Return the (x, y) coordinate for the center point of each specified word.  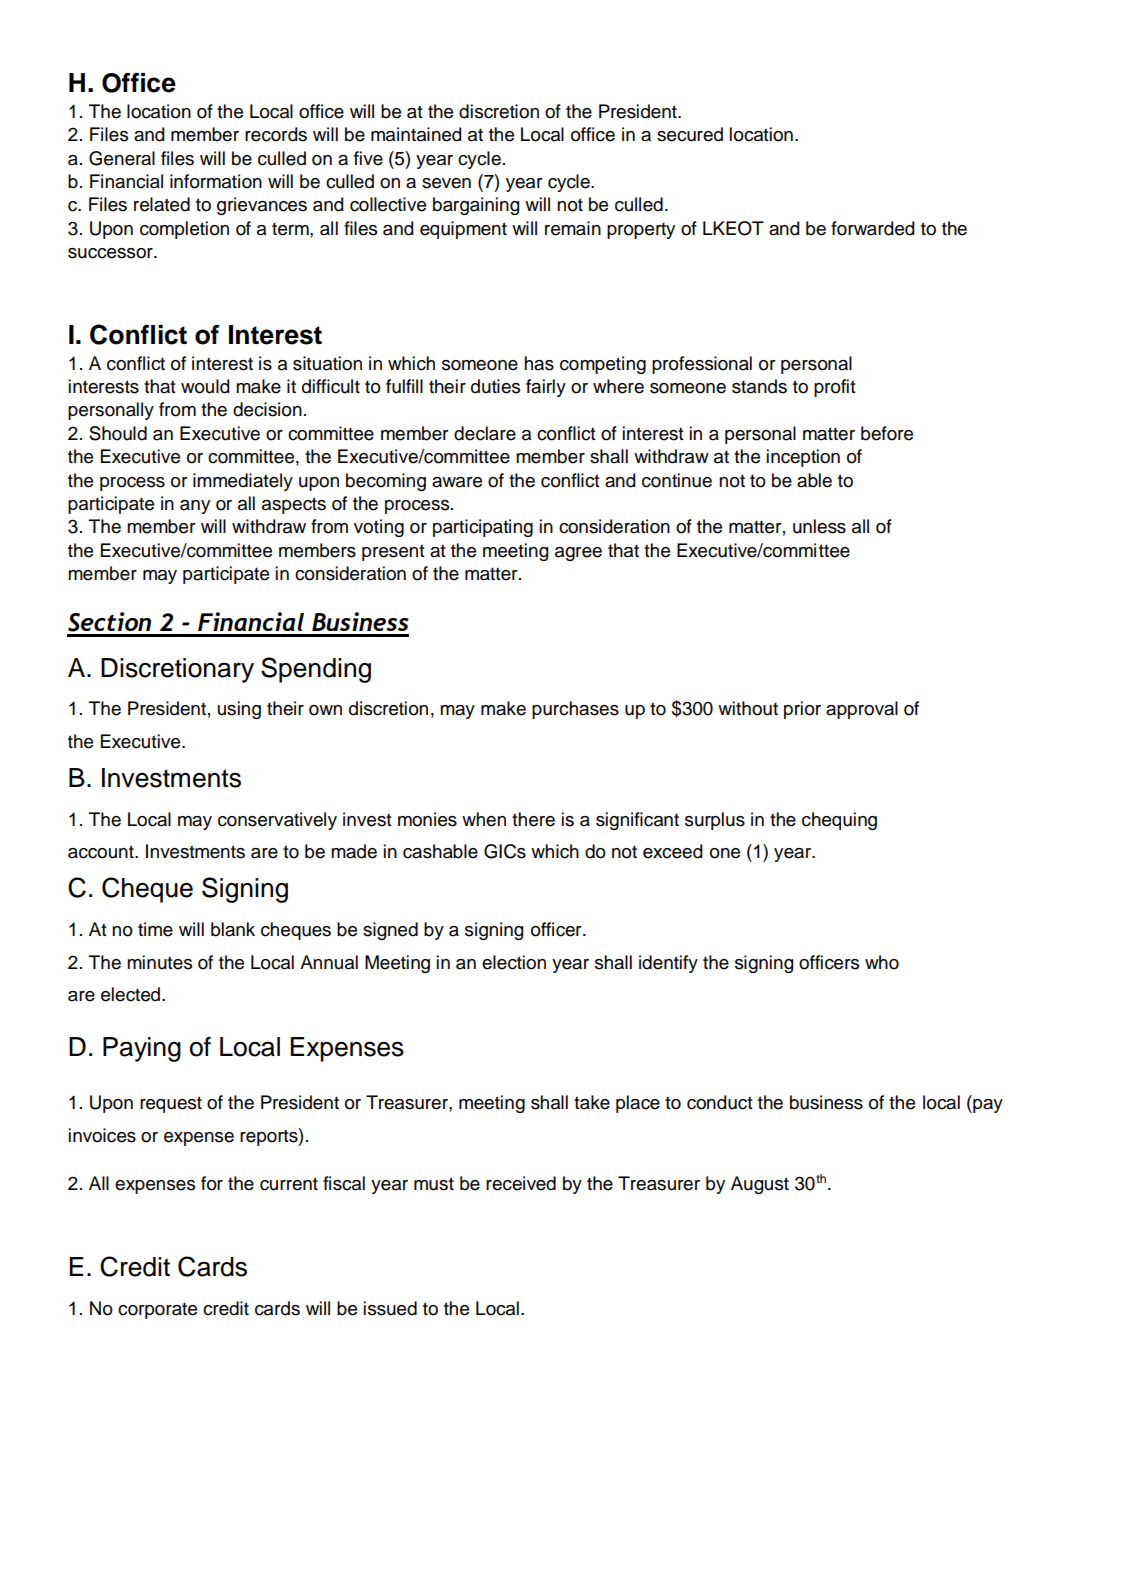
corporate (157, 1310)
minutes (159, 962)
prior (802, 710)
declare (485, 433)
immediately (243, 482)
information (216, 181)
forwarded (872, 228)
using (239, 710)
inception (803, 458)
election (514, 962)
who (882, 962)
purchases (575, 710)
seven (446, 183)
